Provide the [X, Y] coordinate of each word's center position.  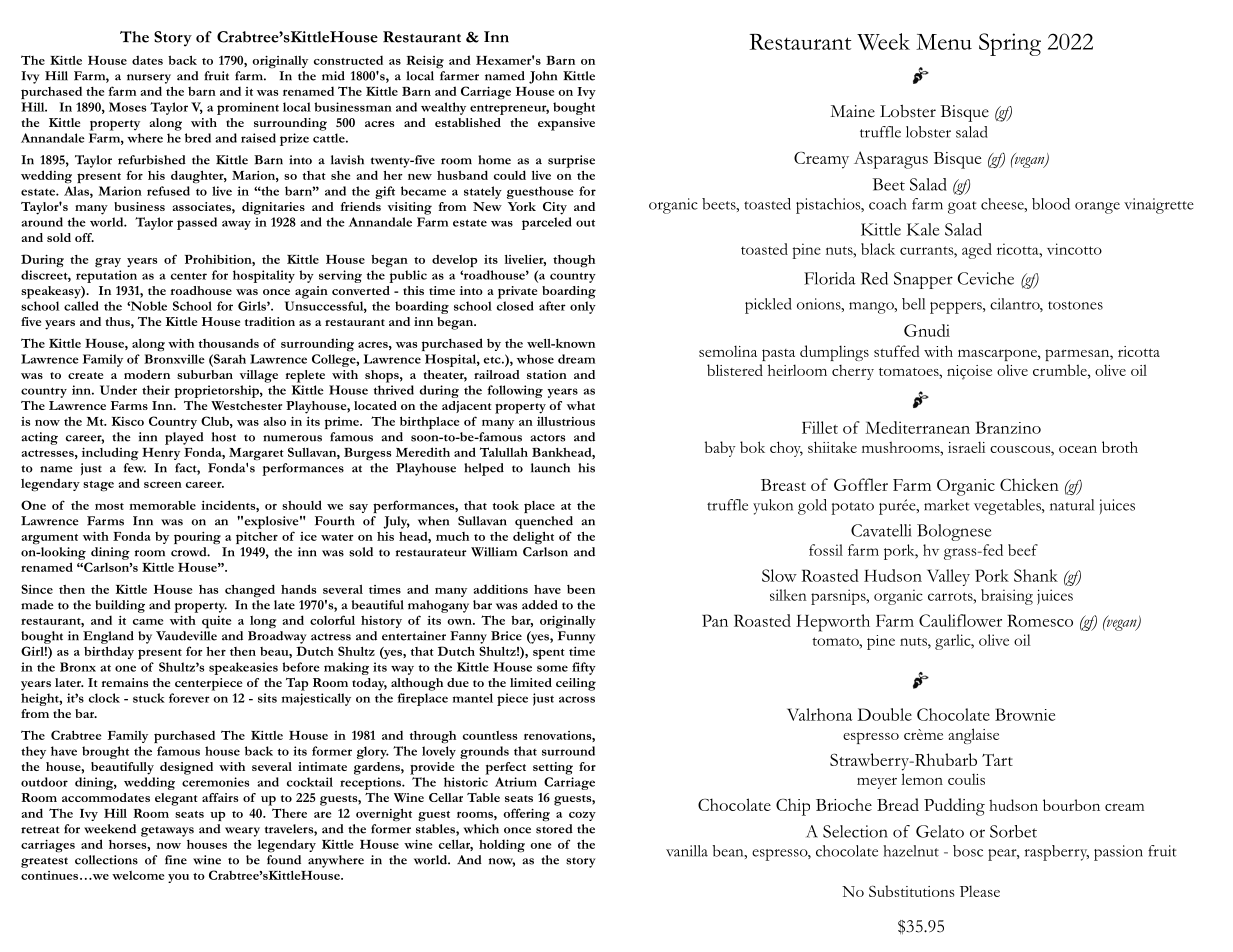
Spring [1010, 44]
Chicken [1029, 484]
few [135, 468]
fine [176, 860]
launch [550, 468]
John [543, 77]
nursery [149, 79]
